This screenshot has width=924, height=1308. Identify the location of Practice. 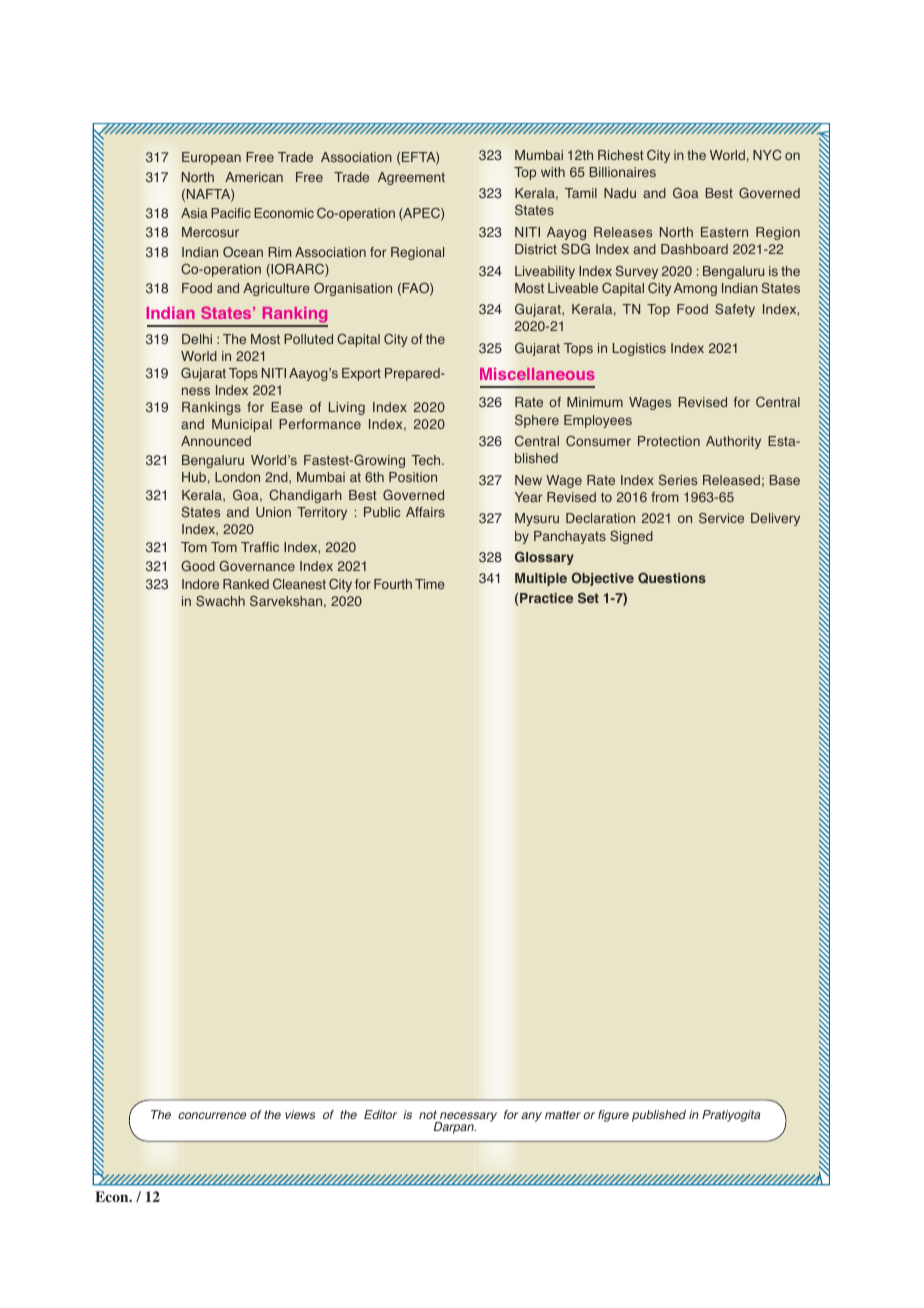
(546, 598).
